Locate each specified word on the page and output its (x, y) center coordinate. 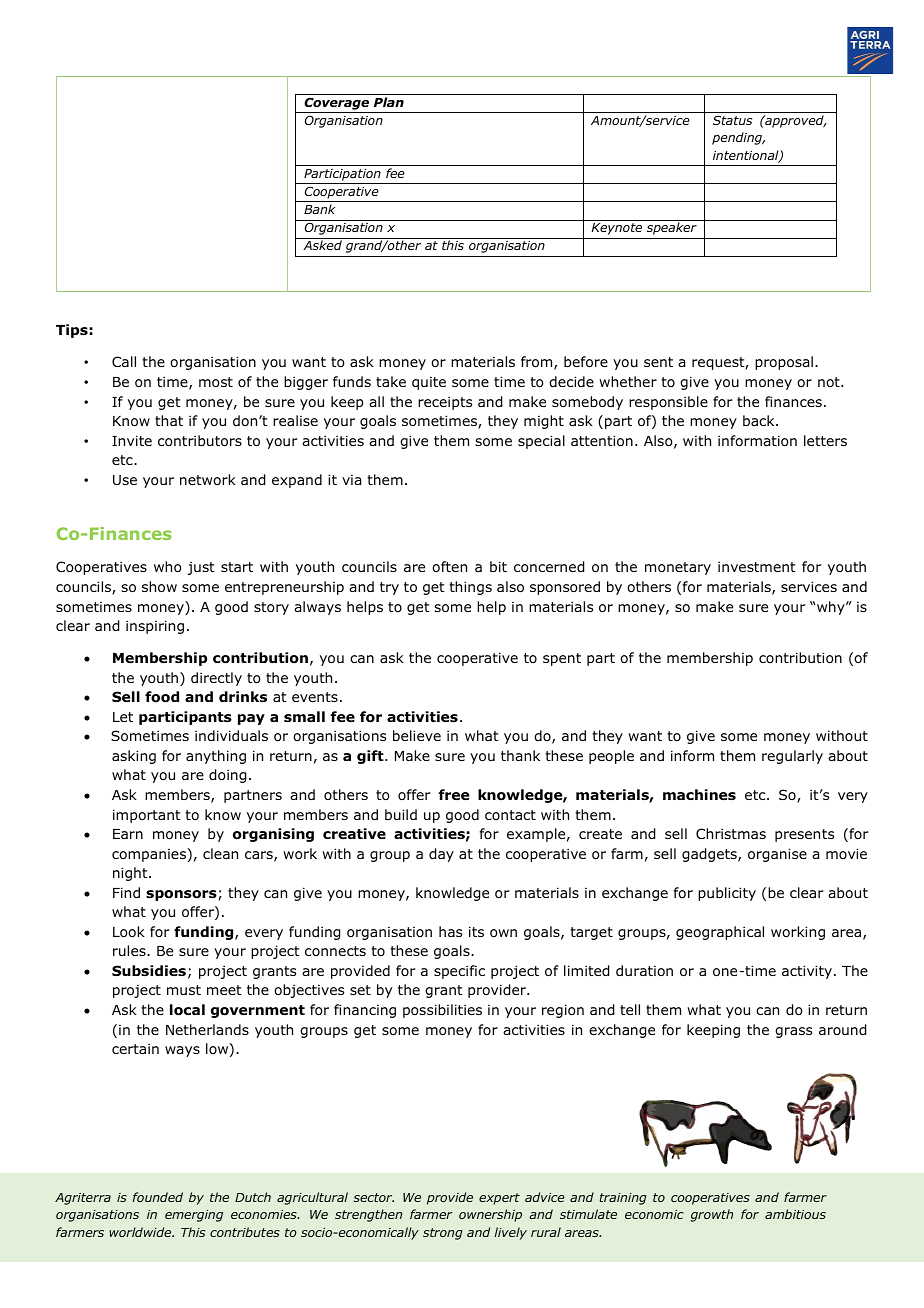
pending (738, 138)
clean (220, 853)
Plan (389, 102)
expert (499, 1199)
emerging (194, 1216)
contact (510, 815)
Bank (319, 209)
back (760, 420)
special (541, 442)
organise (777, 855)
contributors (200, 441)
